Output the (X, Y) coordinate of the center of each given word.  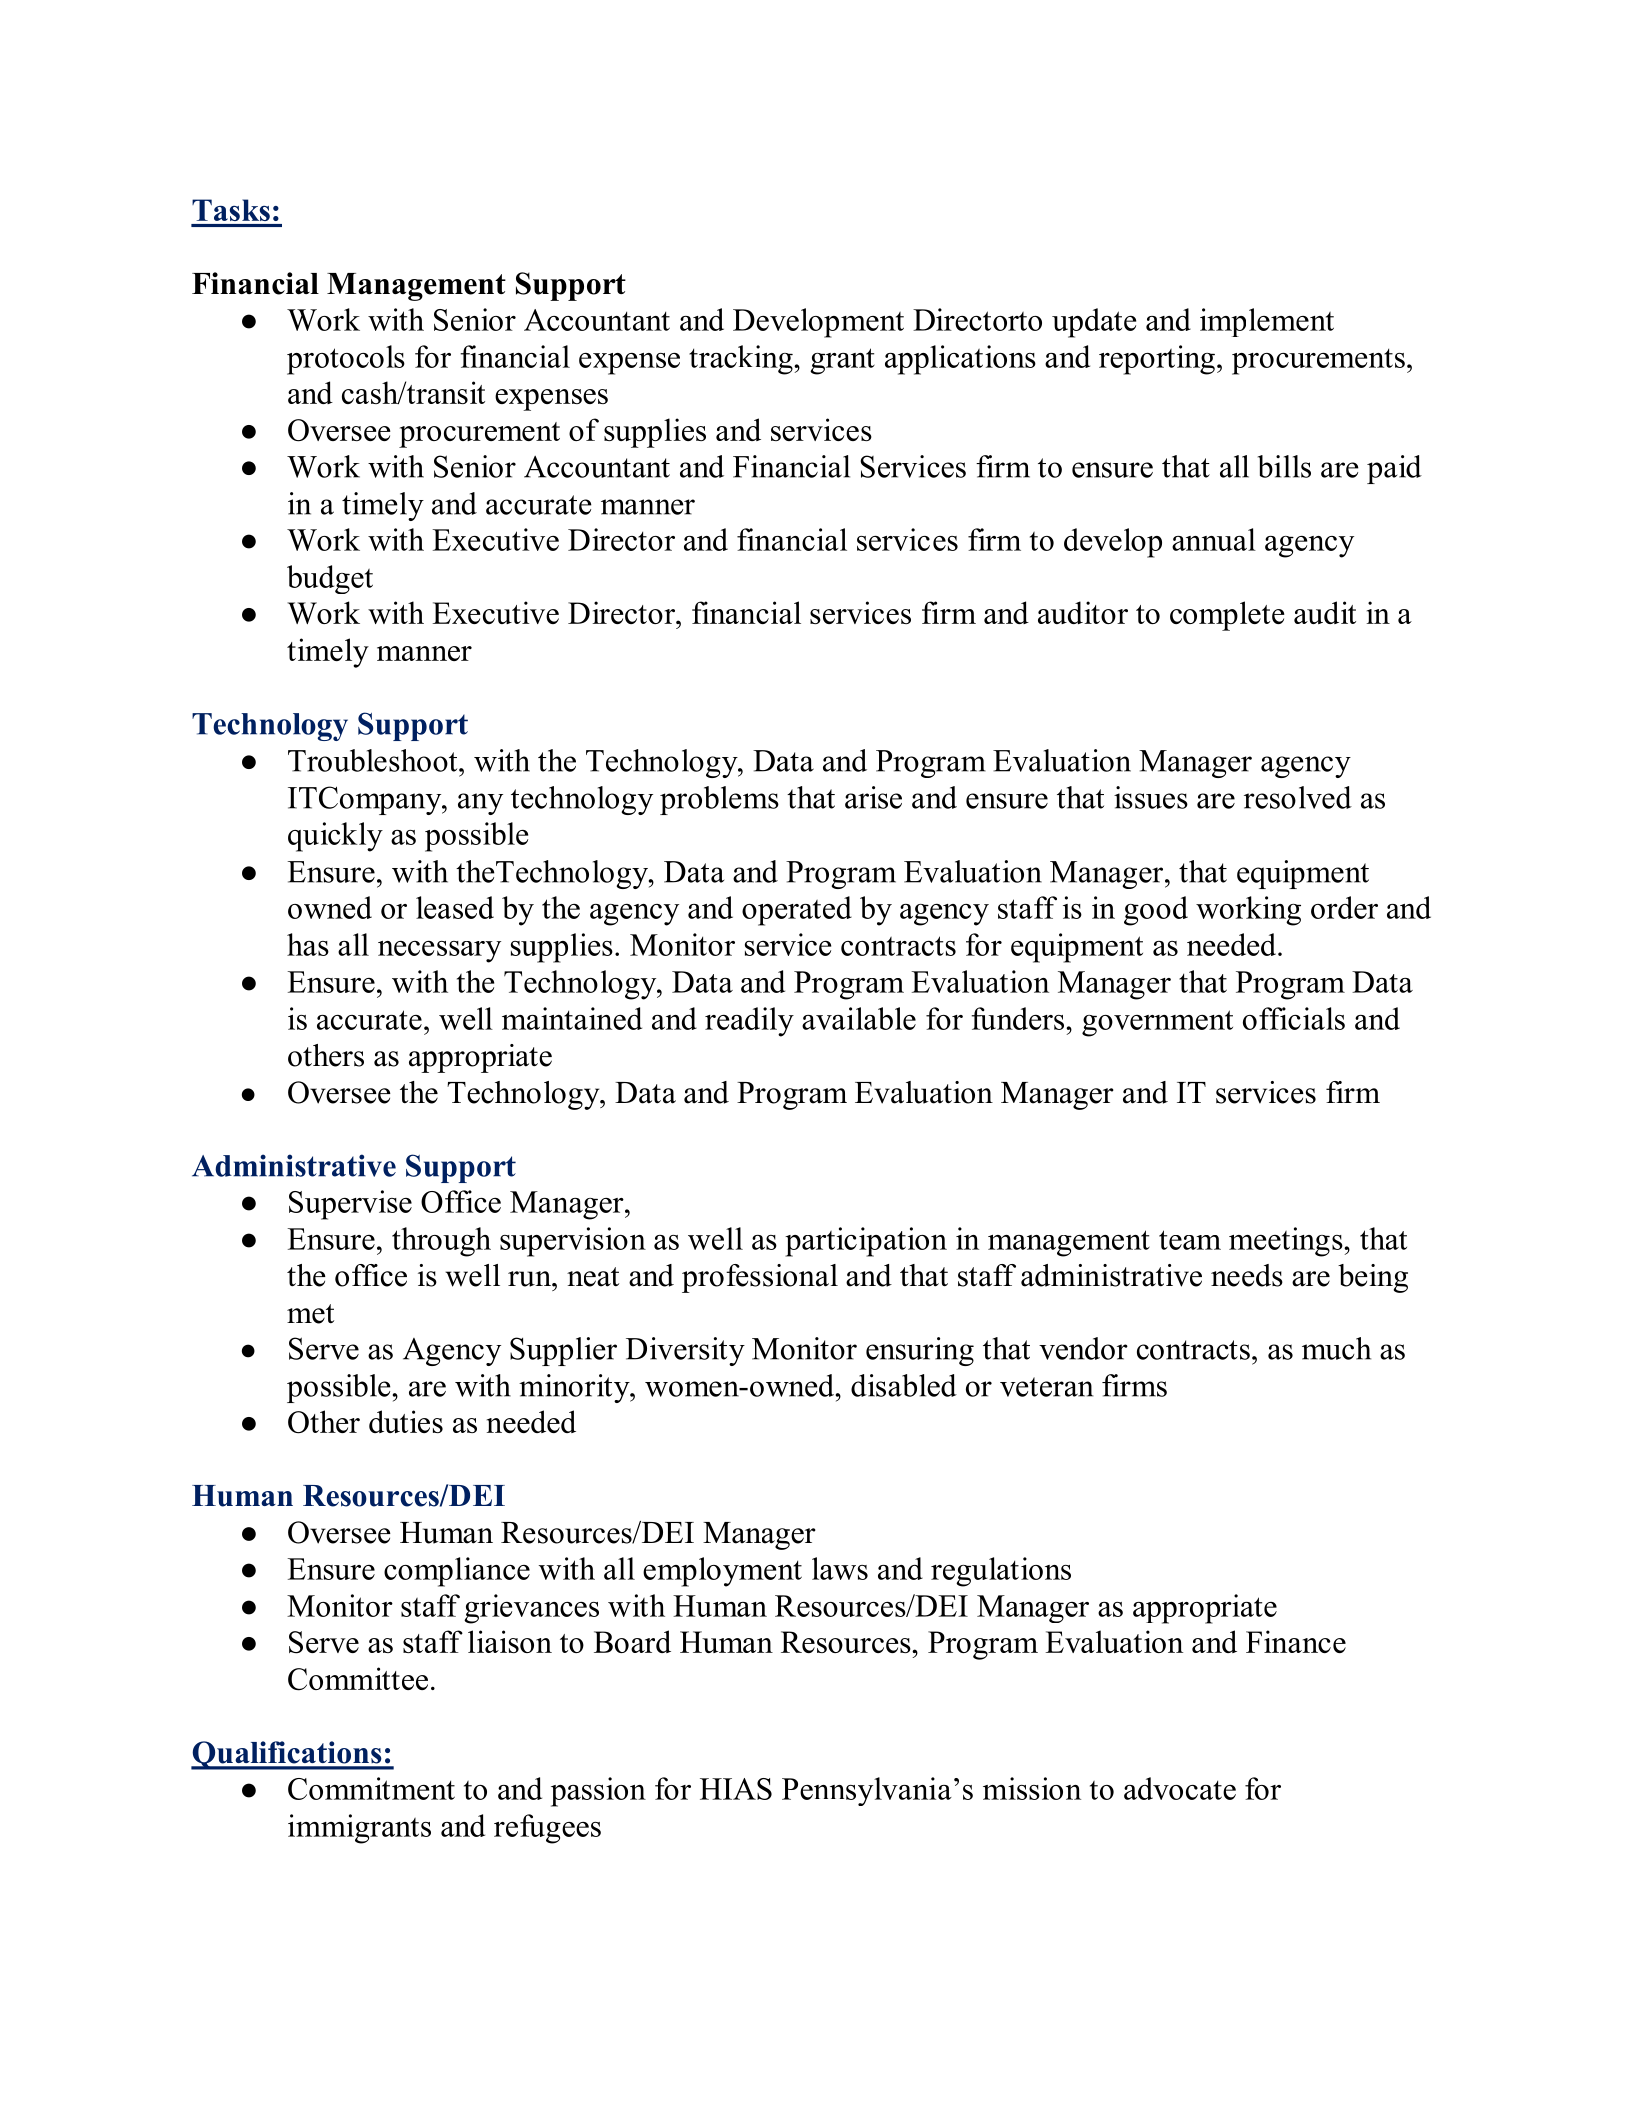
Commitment (371, 1788)
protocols (346, 360)
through (441, 1242)
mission (1032, 1788)
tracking (742, 360)
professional (760, 1278)
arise (873, 797)
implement (1267, 322)
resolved (1298, 797)
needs (1247, 1275)
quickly (335, 837)
